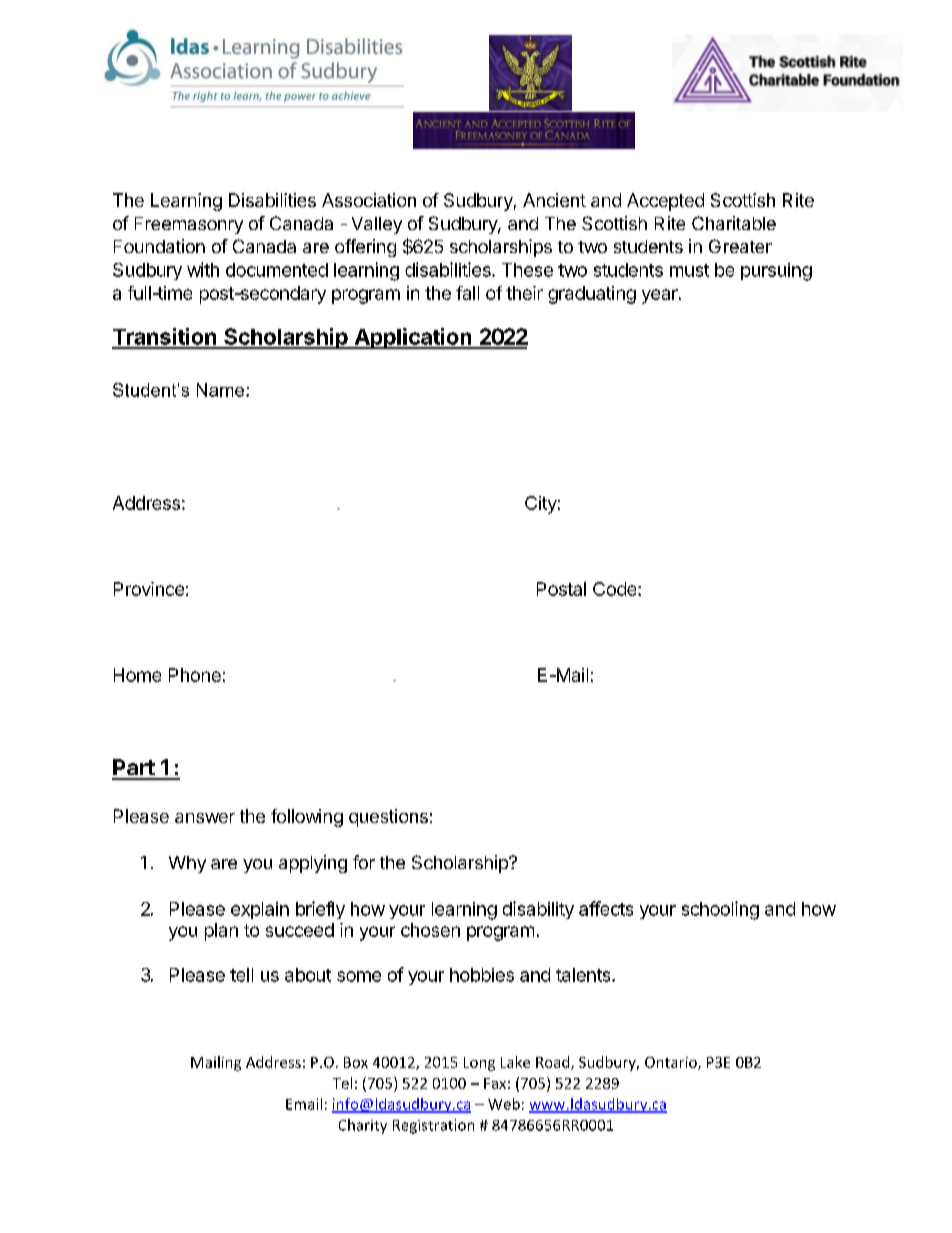 This screenshot has width=952, height=1233. What do you see at coordinates (356, 1062) in the screenshot?
I see `Box` at bounding box center [356, 1062].
